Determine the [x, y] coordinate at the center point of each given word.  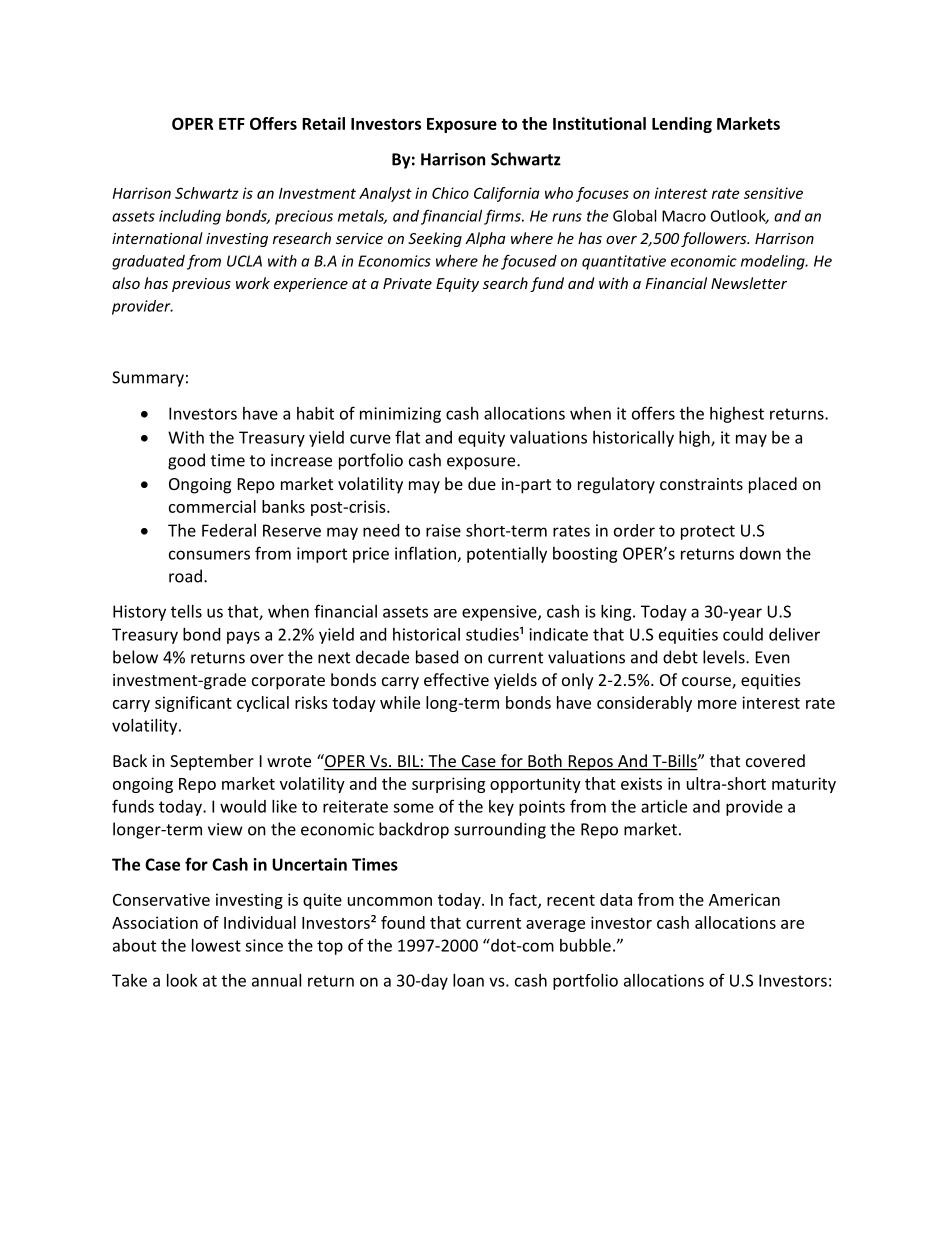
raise [443, 530]
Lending [682, 125]
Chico [450, 193]
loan [468, 980]
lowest [216, 945]
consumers [209, 555]
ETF [232, 124]
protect [708, 532]
